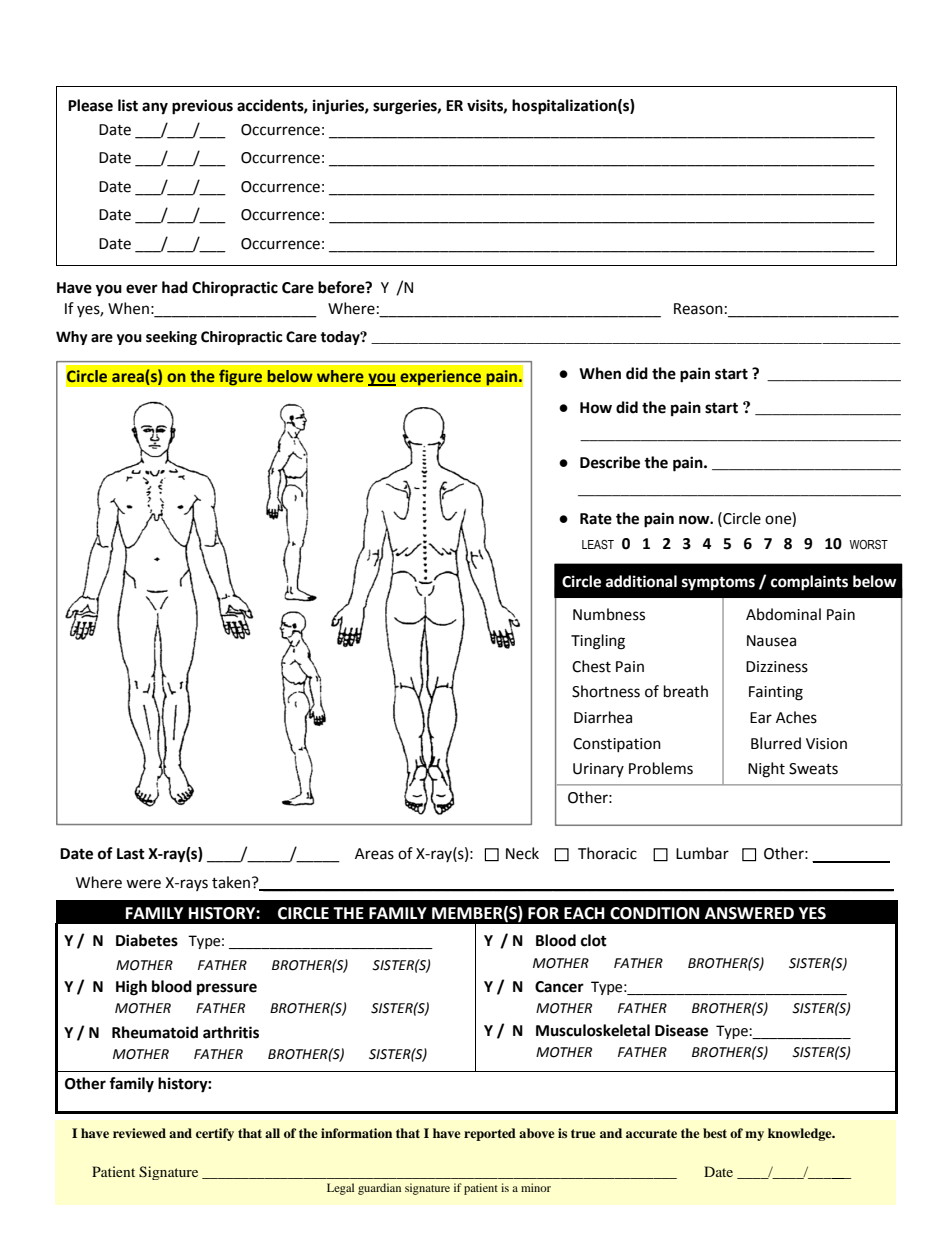 Image resolution: width=952 pixels, height=1233 pixels. What do you see at coordinates (155, 108) in the screenshot?
I see `any` at bounding box center [155, 108].
